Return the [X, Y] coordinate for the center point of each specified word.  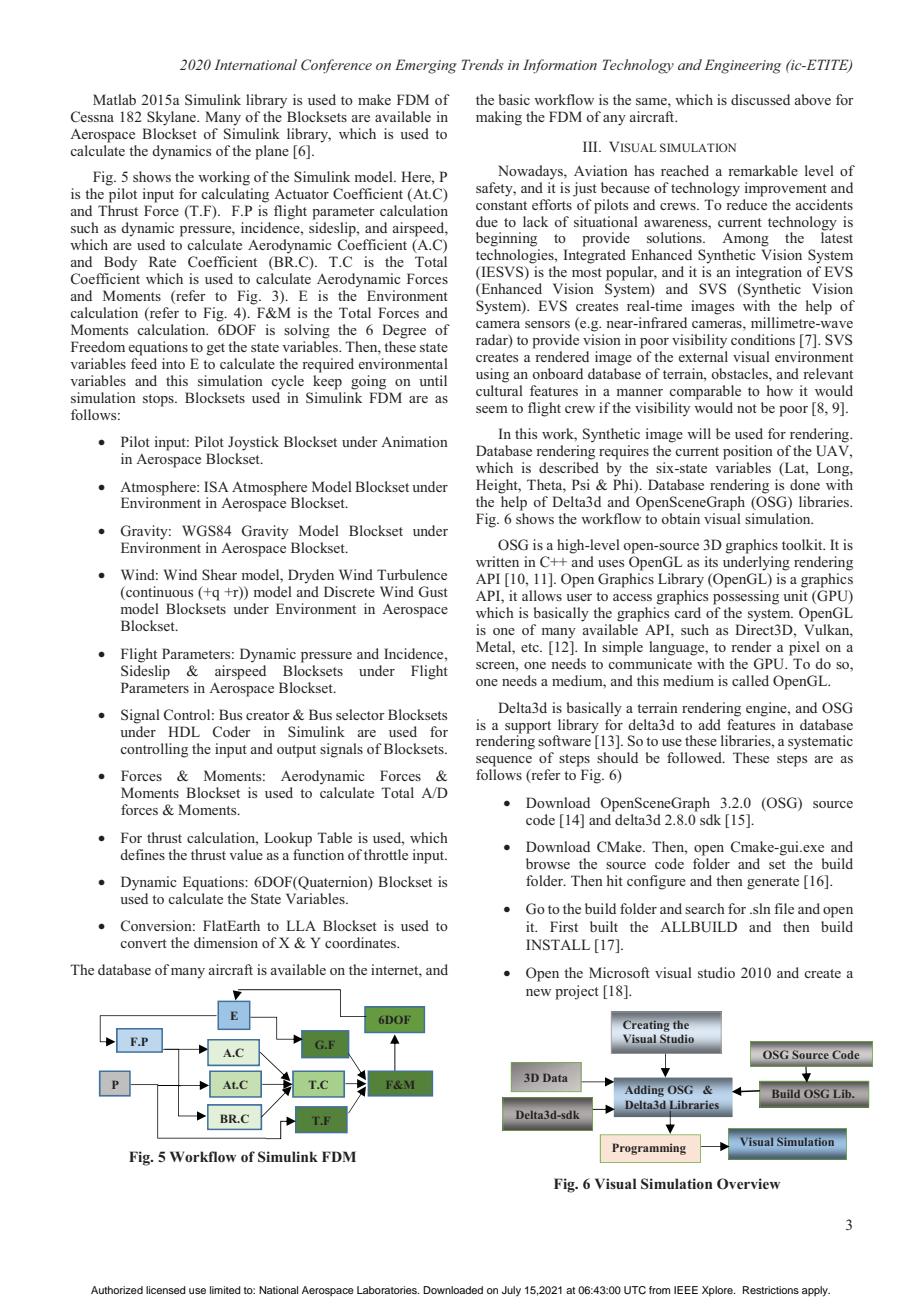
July [511, 1291]
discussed [760, 99]
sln [761, 908]
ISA [216, 487]
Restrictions [771, 1290]
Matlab [114, 99]
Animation [414, 441]
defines [142, 854]
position [748, 452]
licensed [166, 1290]
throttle [386, 854]
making [499, 118]
